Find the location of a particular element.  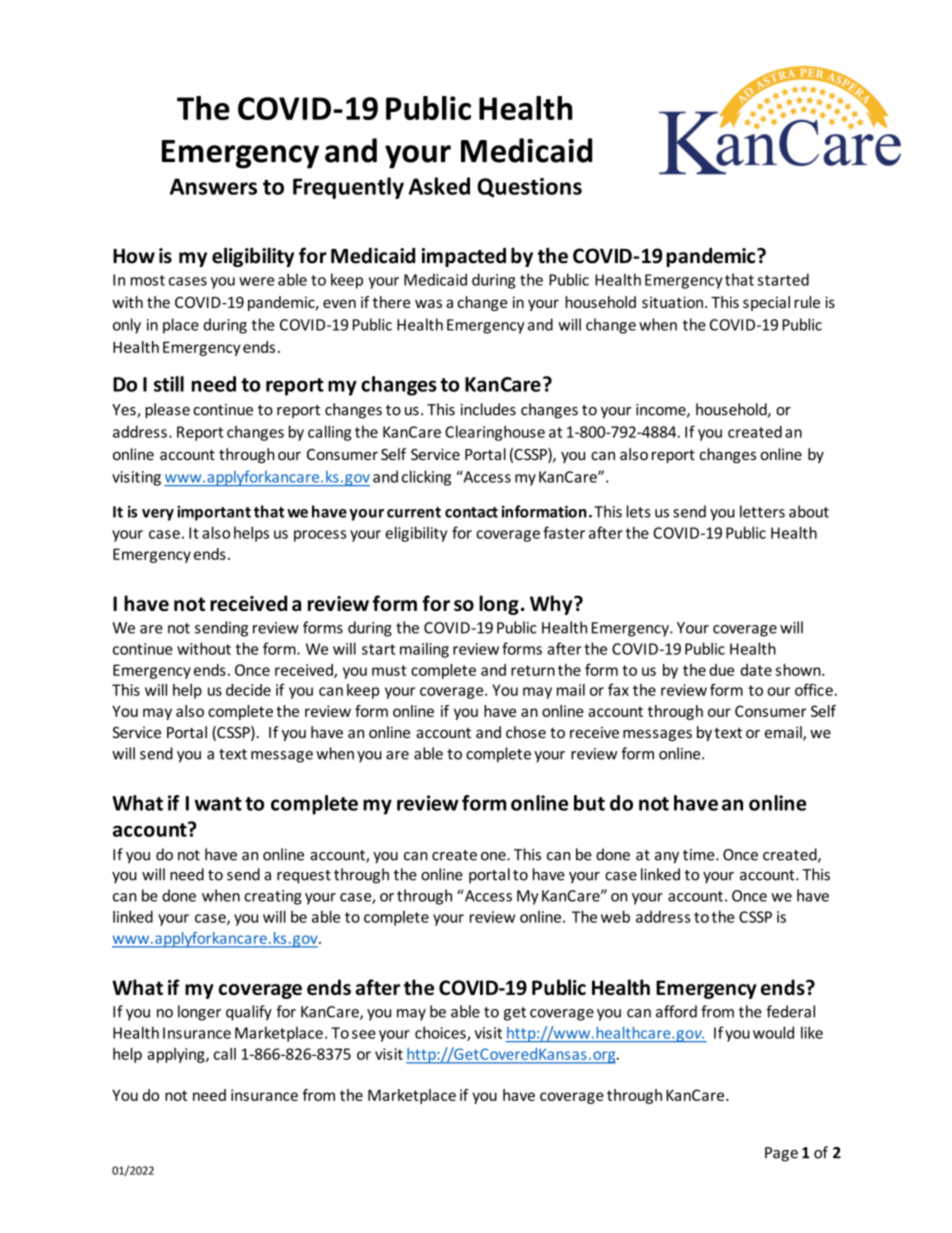

Answers is located at coordinates (213, 186).
